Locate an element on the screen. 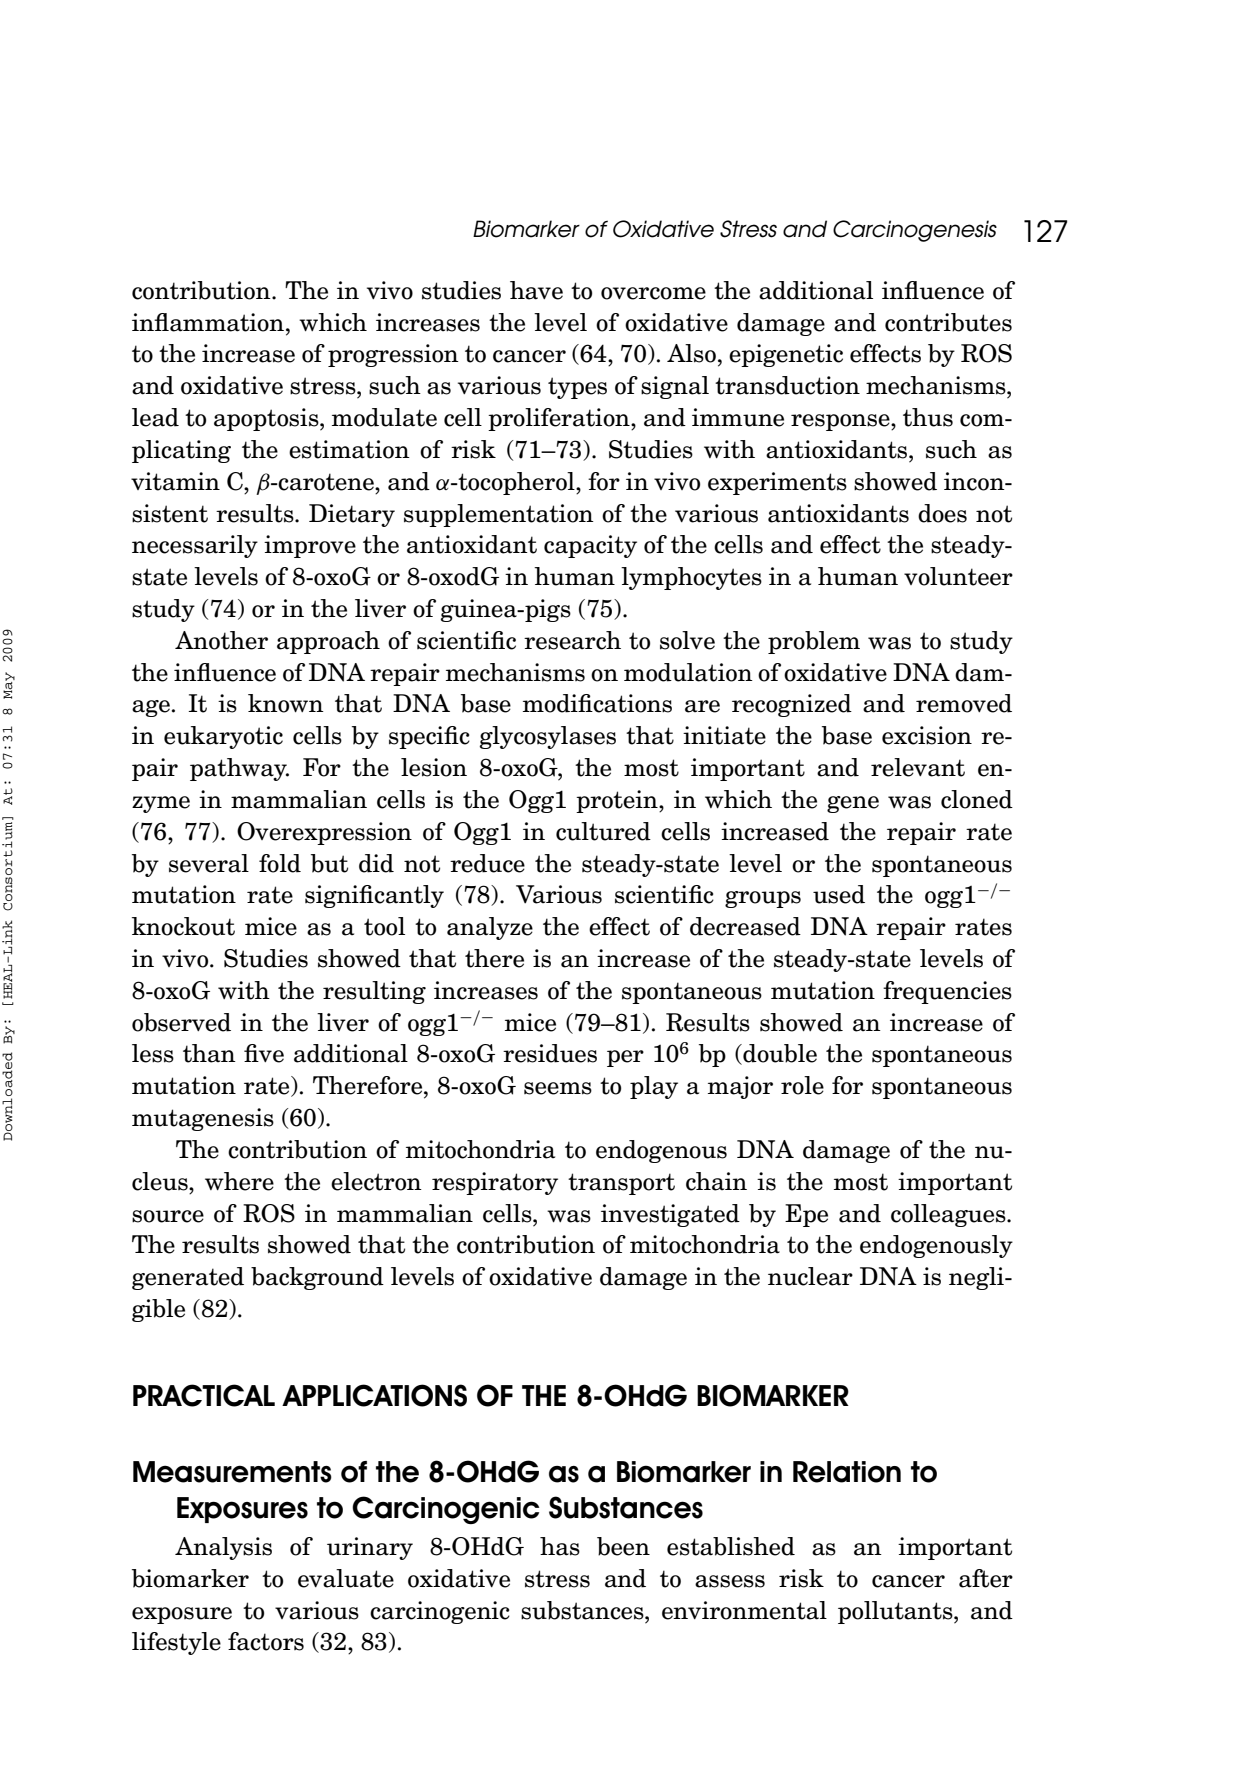 This screenshot has height=1769, width=1238. modifications is located at coordinates (597, 703).
